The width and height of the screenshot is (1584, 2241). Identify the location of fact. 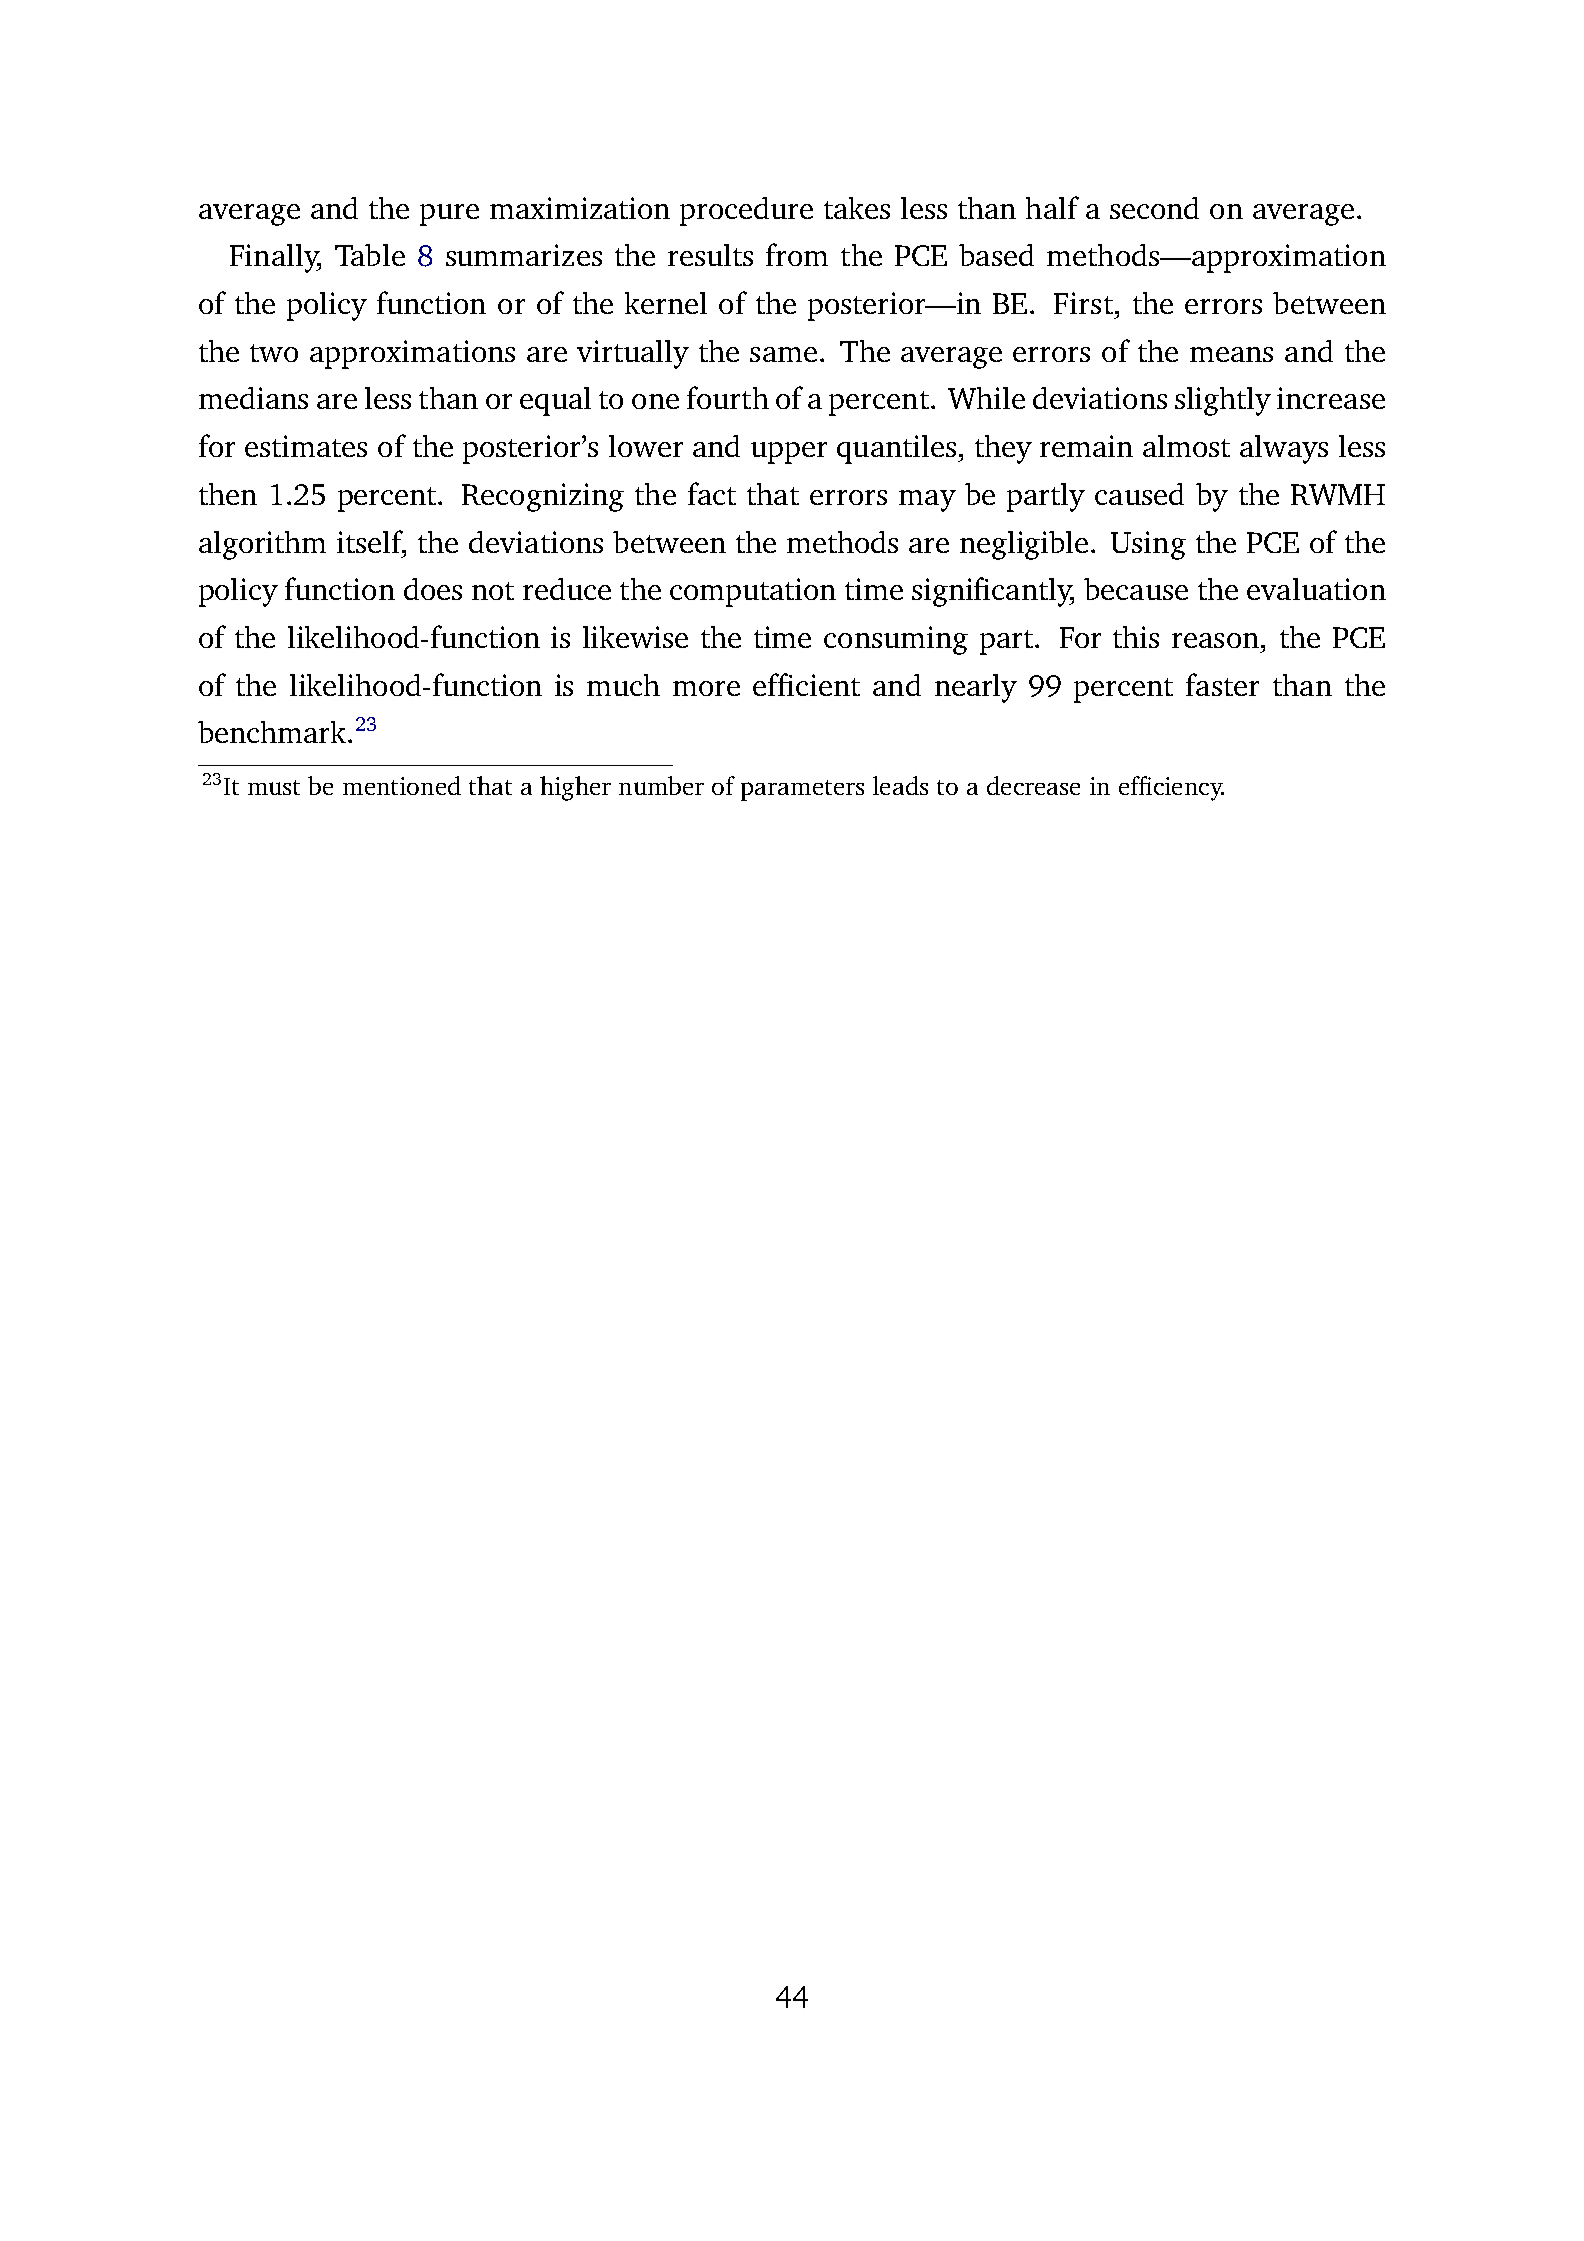
(712, 493).
